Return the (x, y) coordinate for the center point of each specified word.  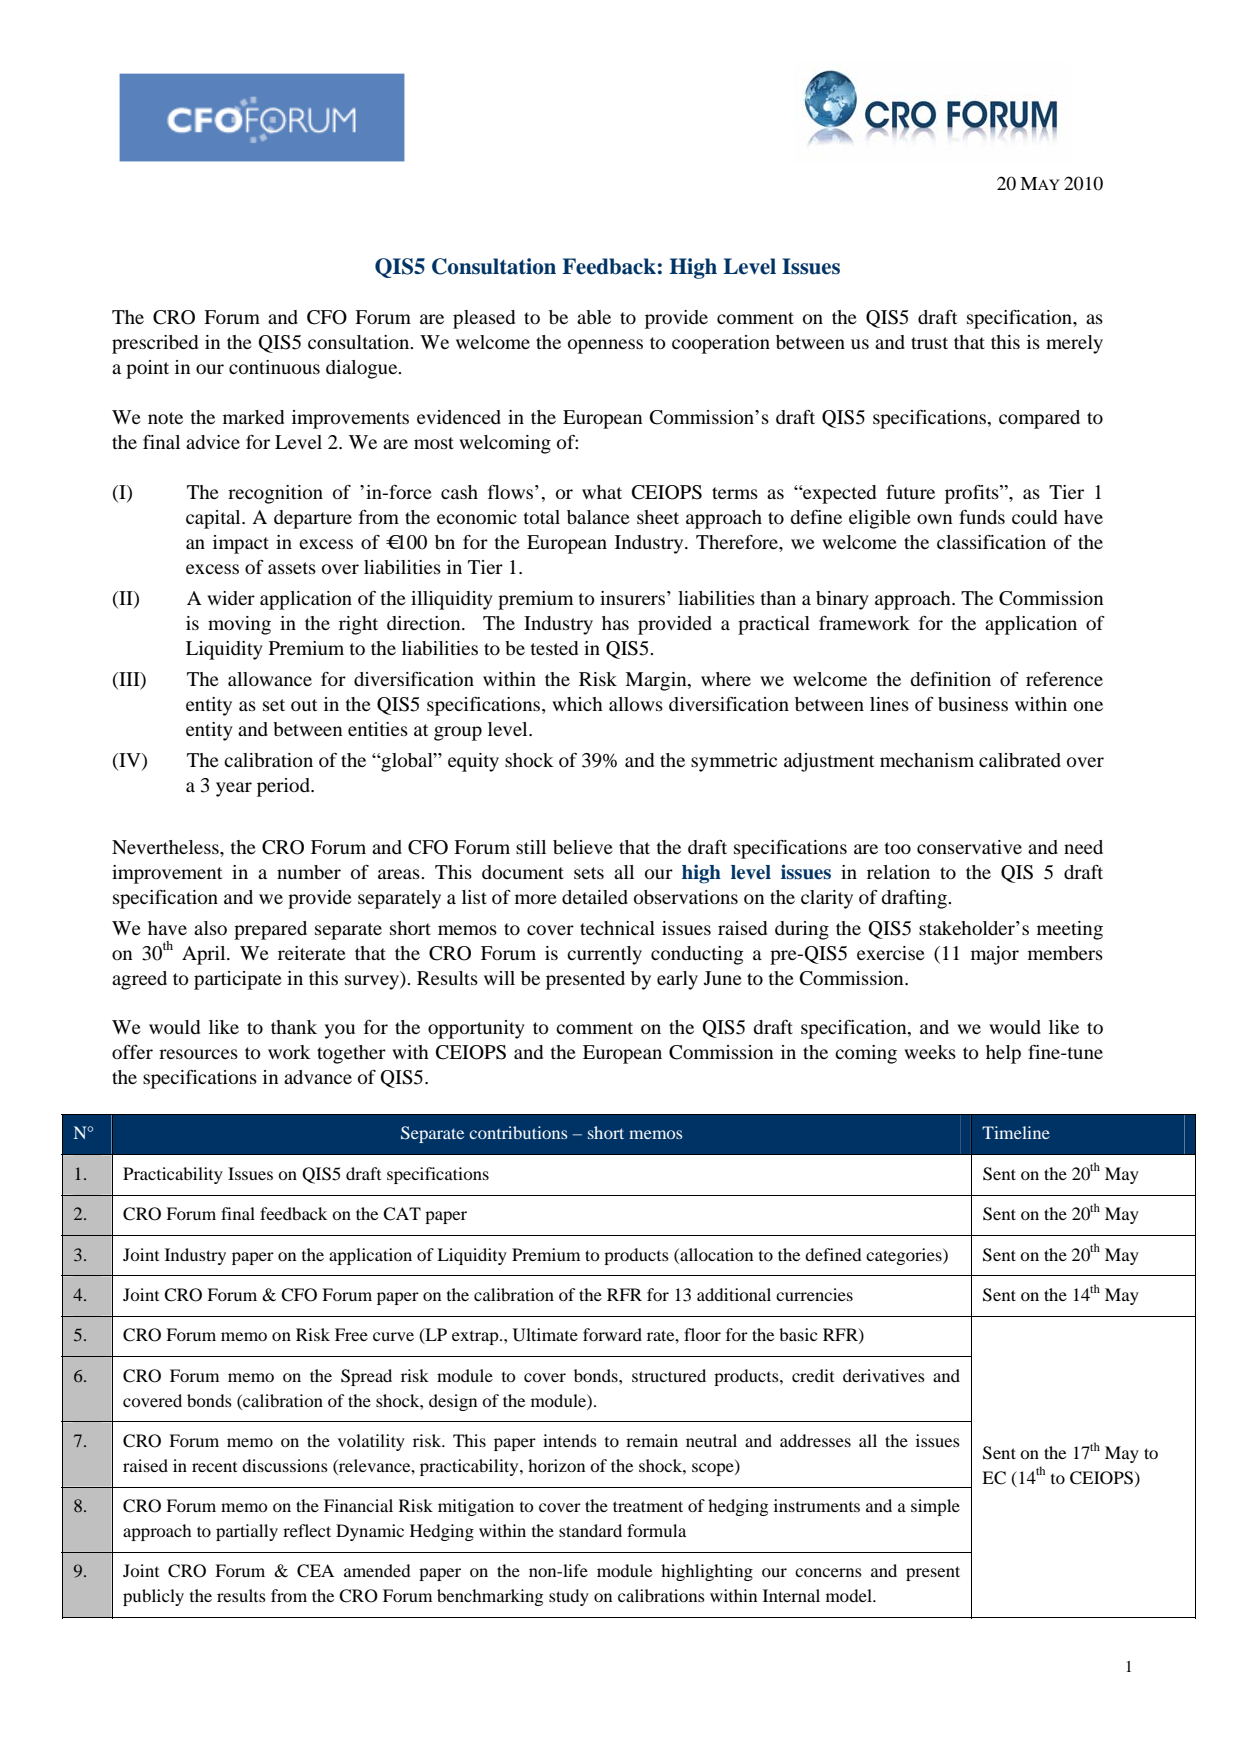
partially (247, 1532)
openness (605, 346)
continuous (274, 367)
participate (238, 980)
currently (604, 955)
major (995, 955)
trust (929, 343)
